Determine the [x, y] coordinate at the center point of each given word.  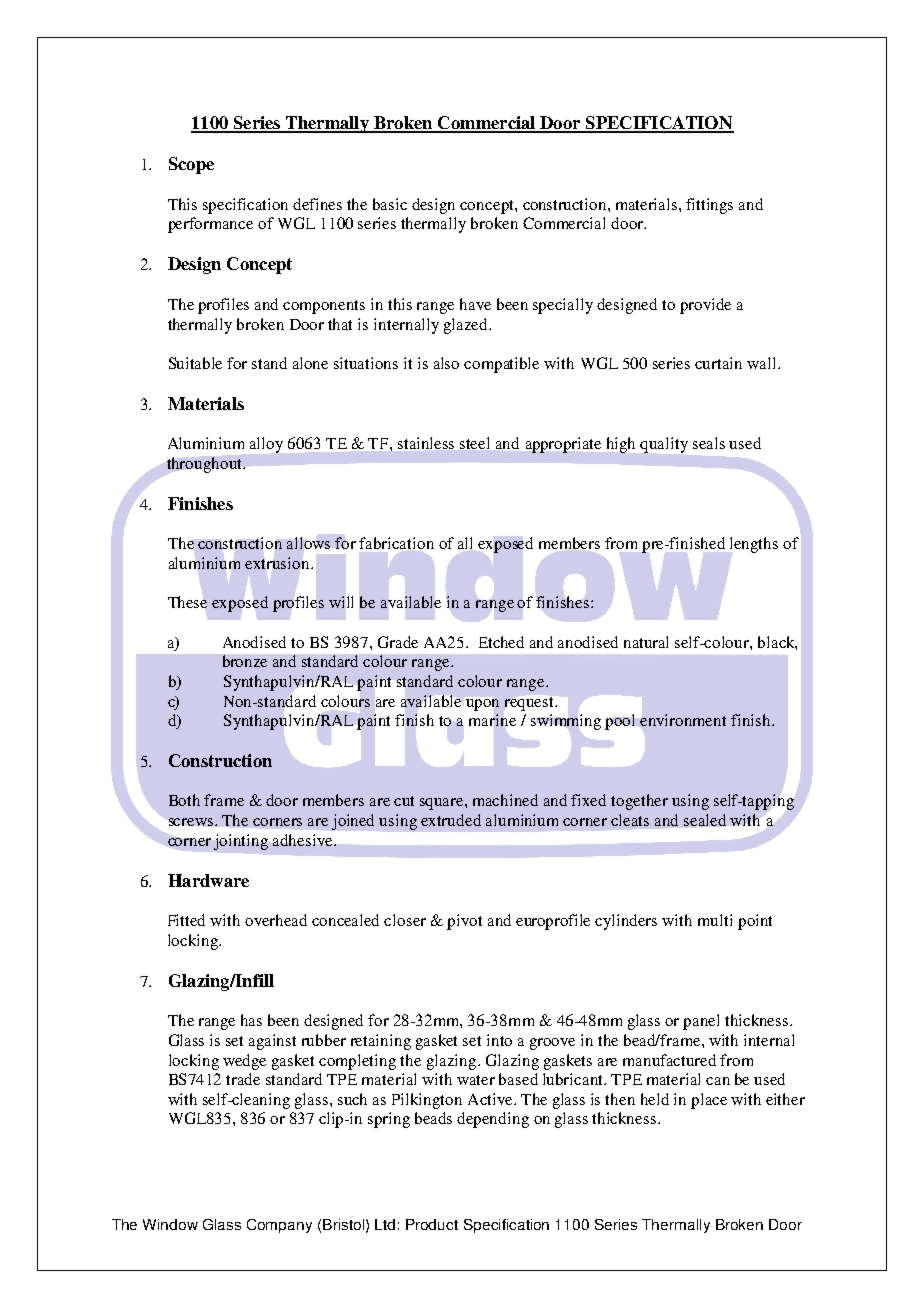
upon [482, 705]
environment [683, 720]
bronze [245, 661]
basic [390, 204]
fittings [709, 206]
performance [210, 225]
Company [279, 1226]
